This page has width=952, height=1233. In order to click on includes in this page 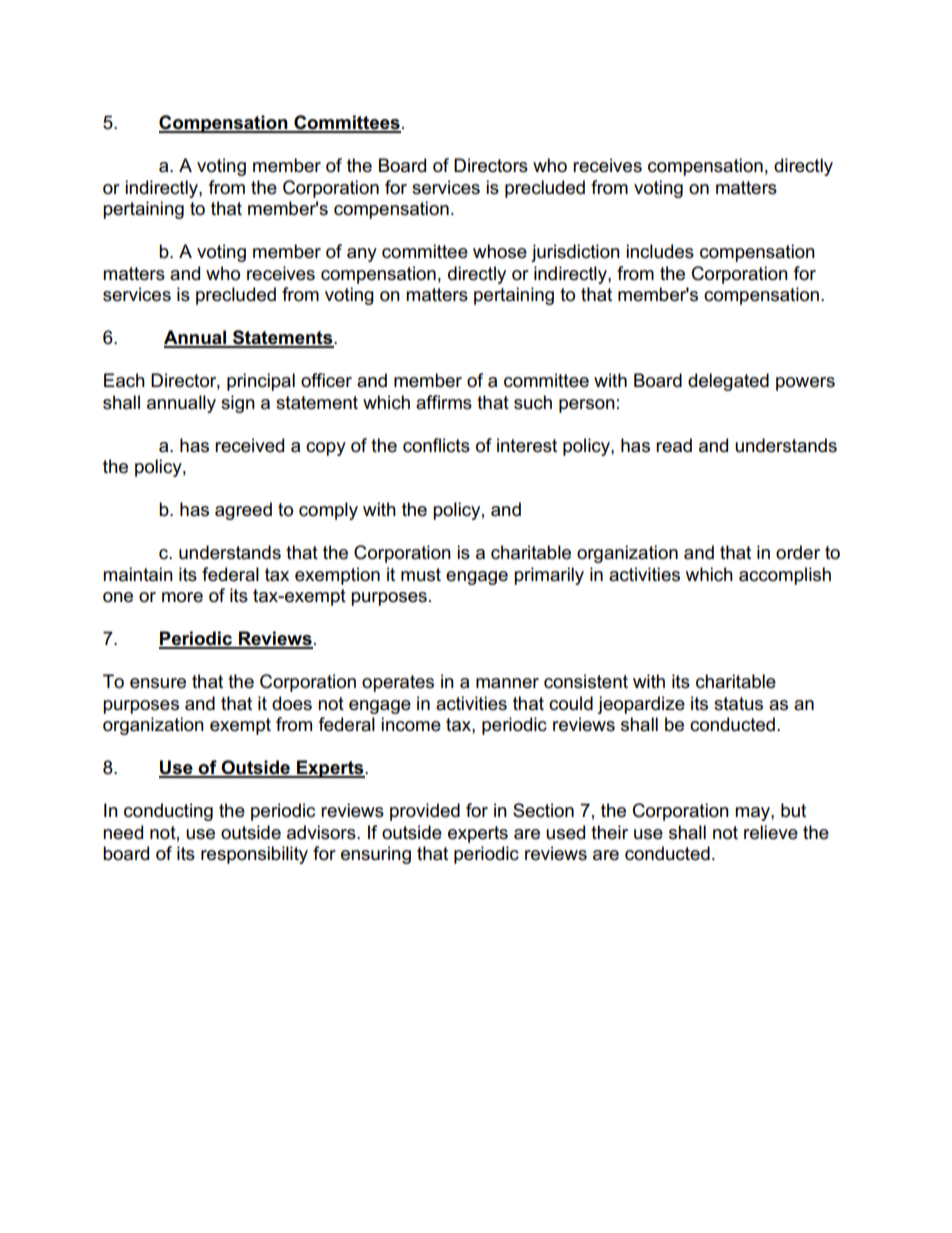, I will do `click(660, 251)`.
